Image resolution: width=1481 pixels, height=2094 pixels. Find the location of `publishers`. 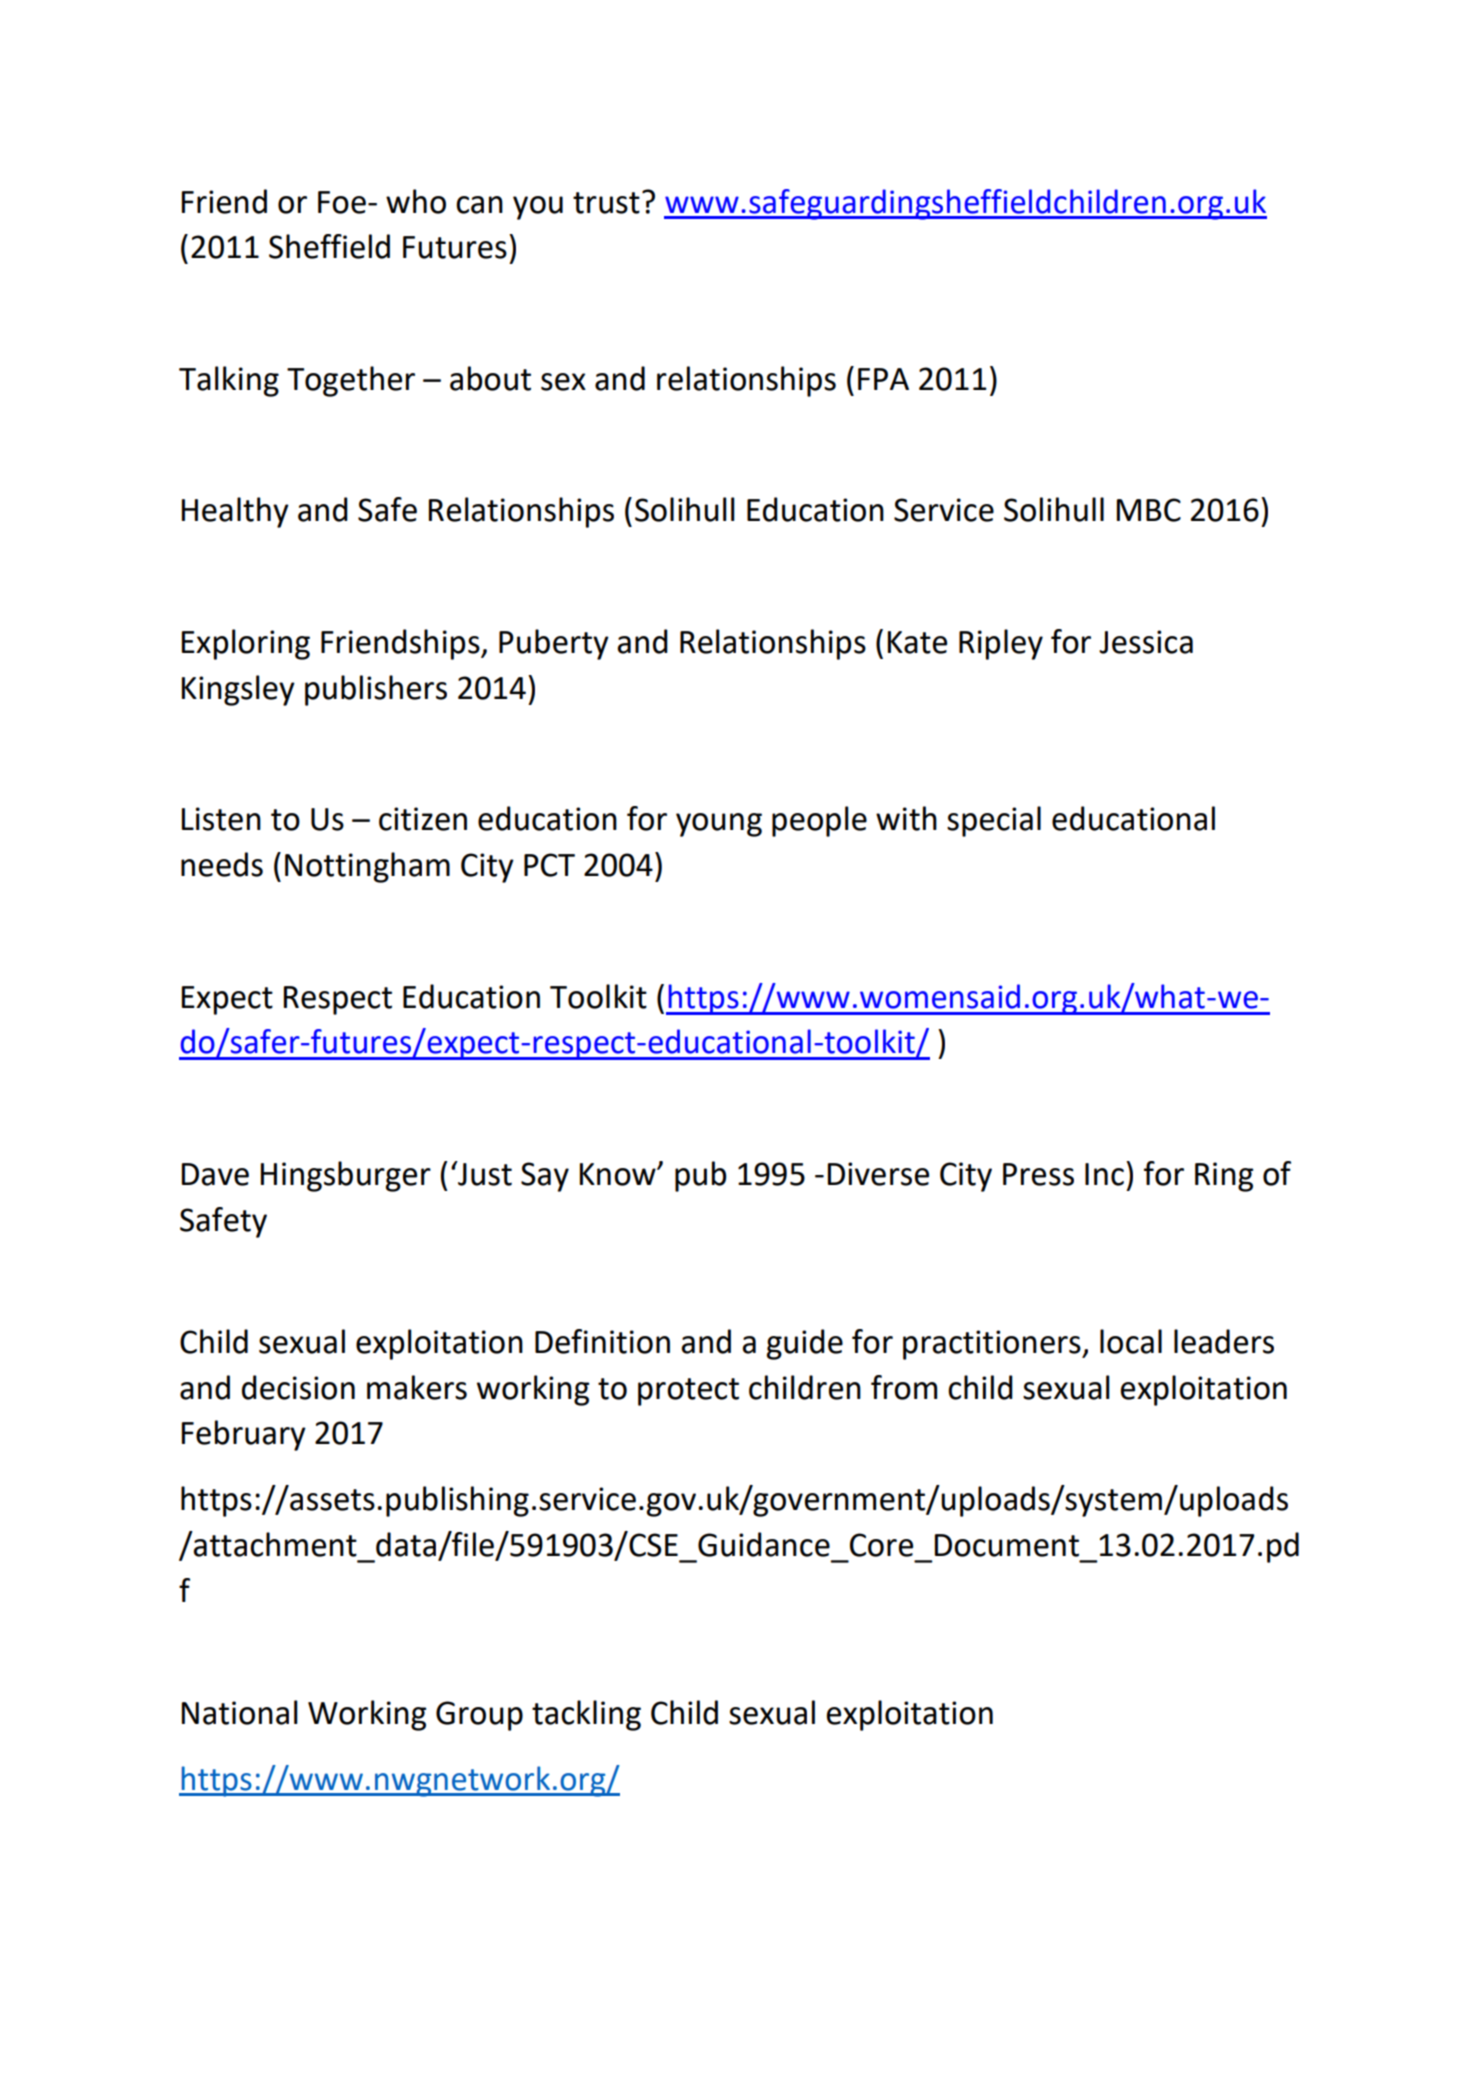

publishers is located at coordinates (376, 690).
